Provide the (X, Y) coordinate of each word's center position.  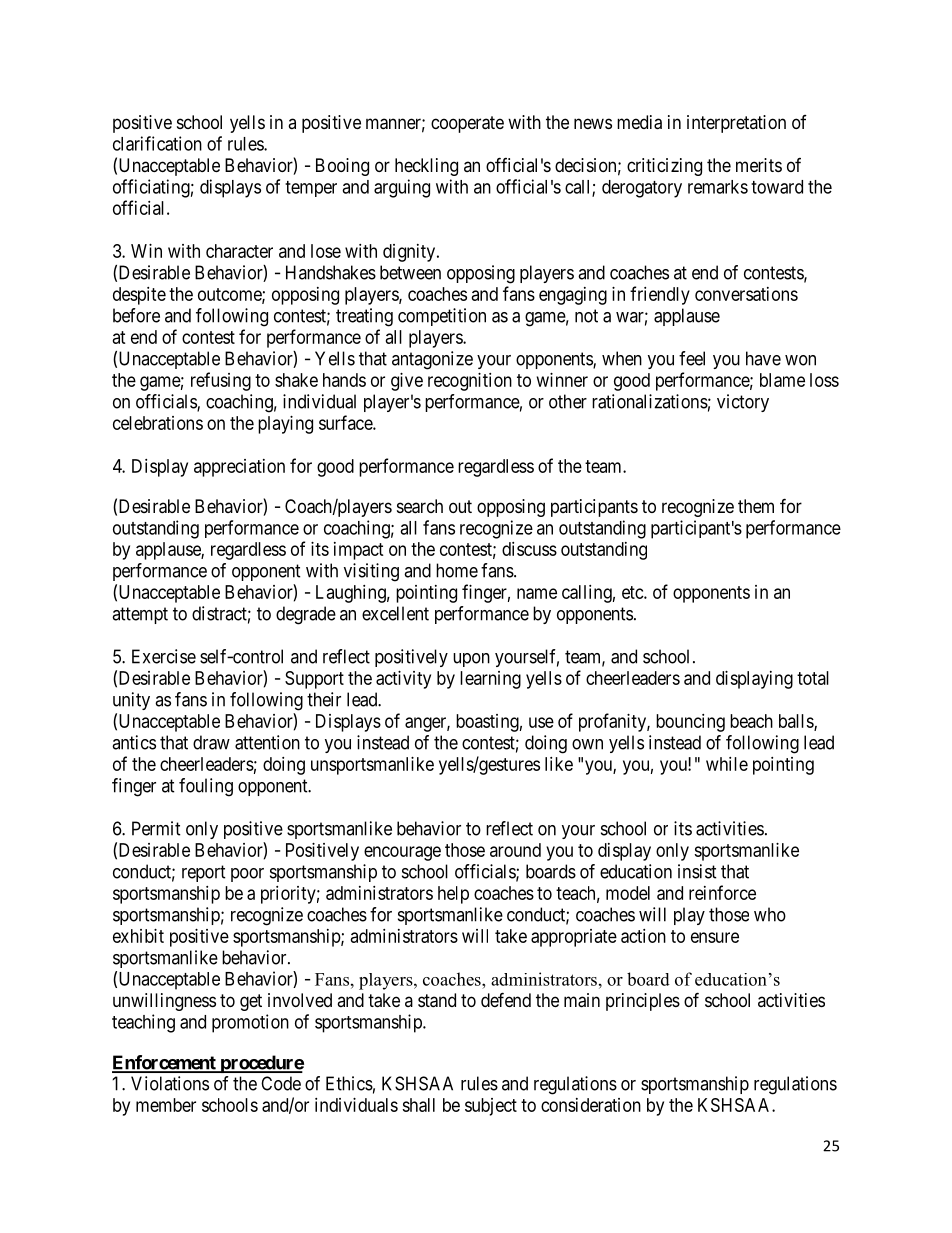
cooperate (467, 124)
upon (471, 660)
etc (633, 592)
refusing (221, 381)
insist (697, 871)
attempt (140, 615)
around (515, 850)
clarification (157, 143)
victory (743, 403)
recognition (470, 382)
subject (491, 1107)
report (204, 873)
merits (759, 165)
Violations (170, 1083)
